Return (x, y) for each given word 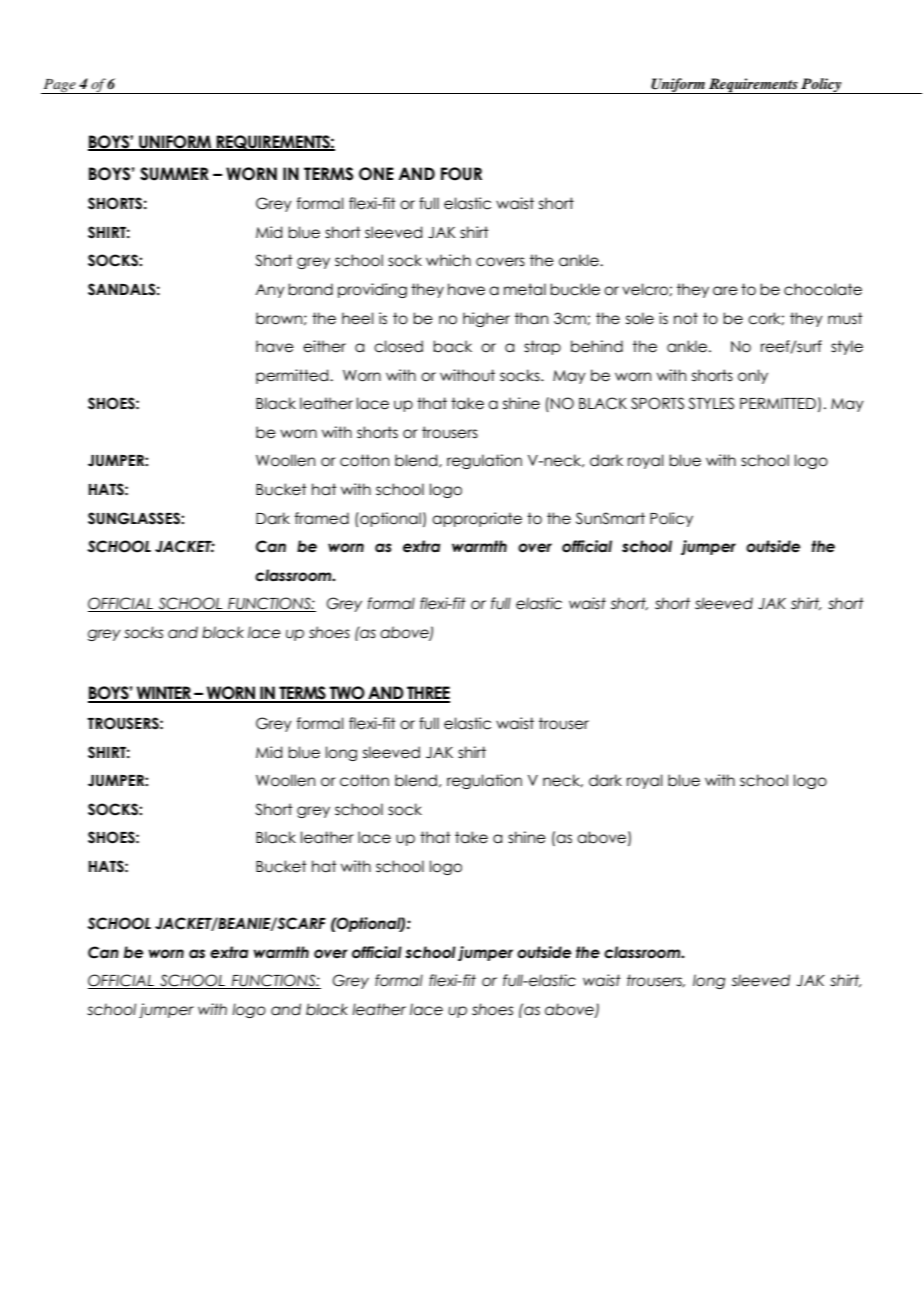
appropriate (477, 519)
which (448, 260)
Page (59, 86)
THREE (427, 694)
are (725, 291)
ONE (376, 174)
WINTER (163, 694)
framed (322, 518)
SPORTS (657, 403)
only (753, 376)
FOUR (461, 174)
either (324, 346)
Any (270, 291)
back (452, 346)
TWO (347, 694)
